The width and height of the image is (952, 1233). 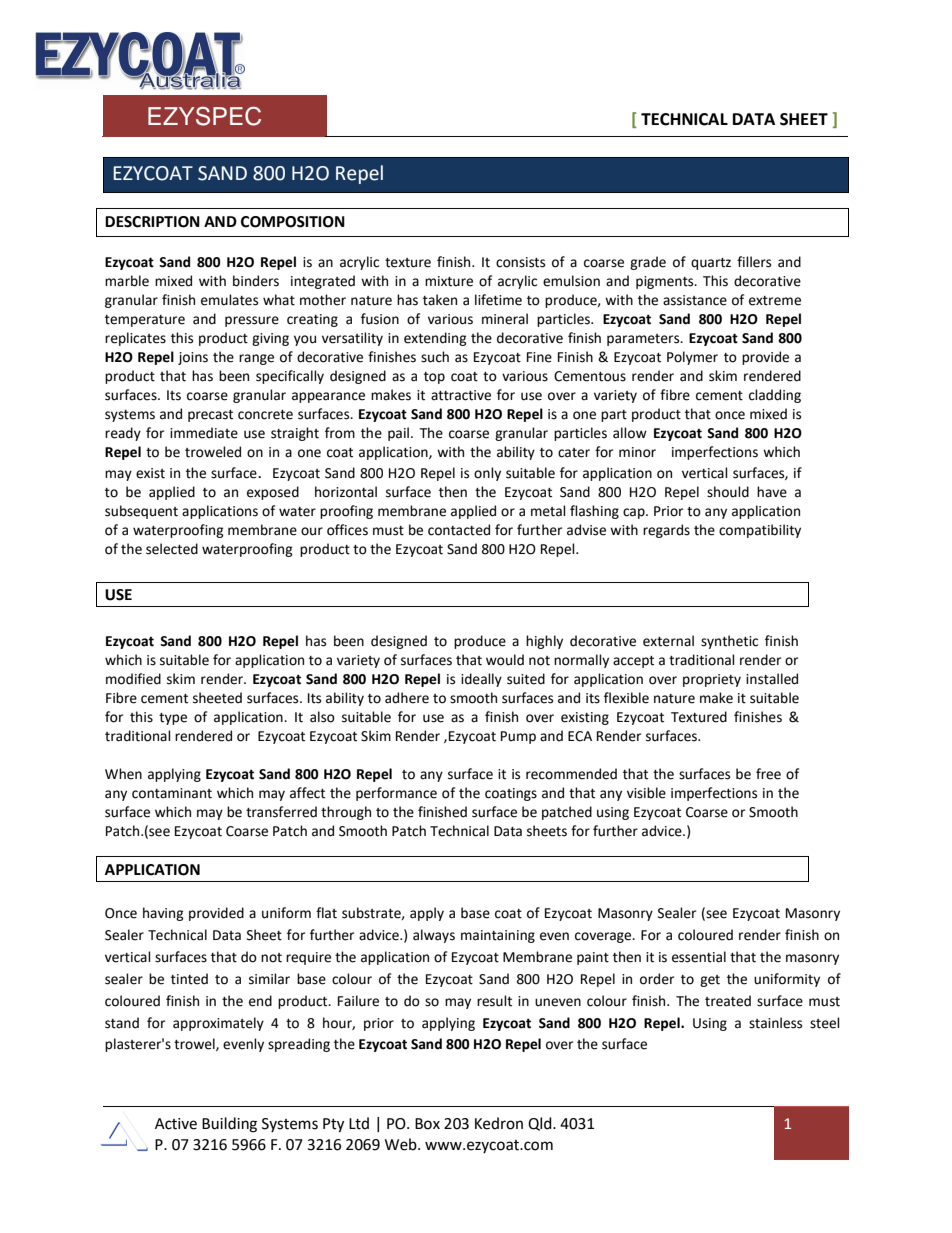 What do you see at coordinates (754, 262) in the image?
I see `fillers` at bounding box center [754, 262].
